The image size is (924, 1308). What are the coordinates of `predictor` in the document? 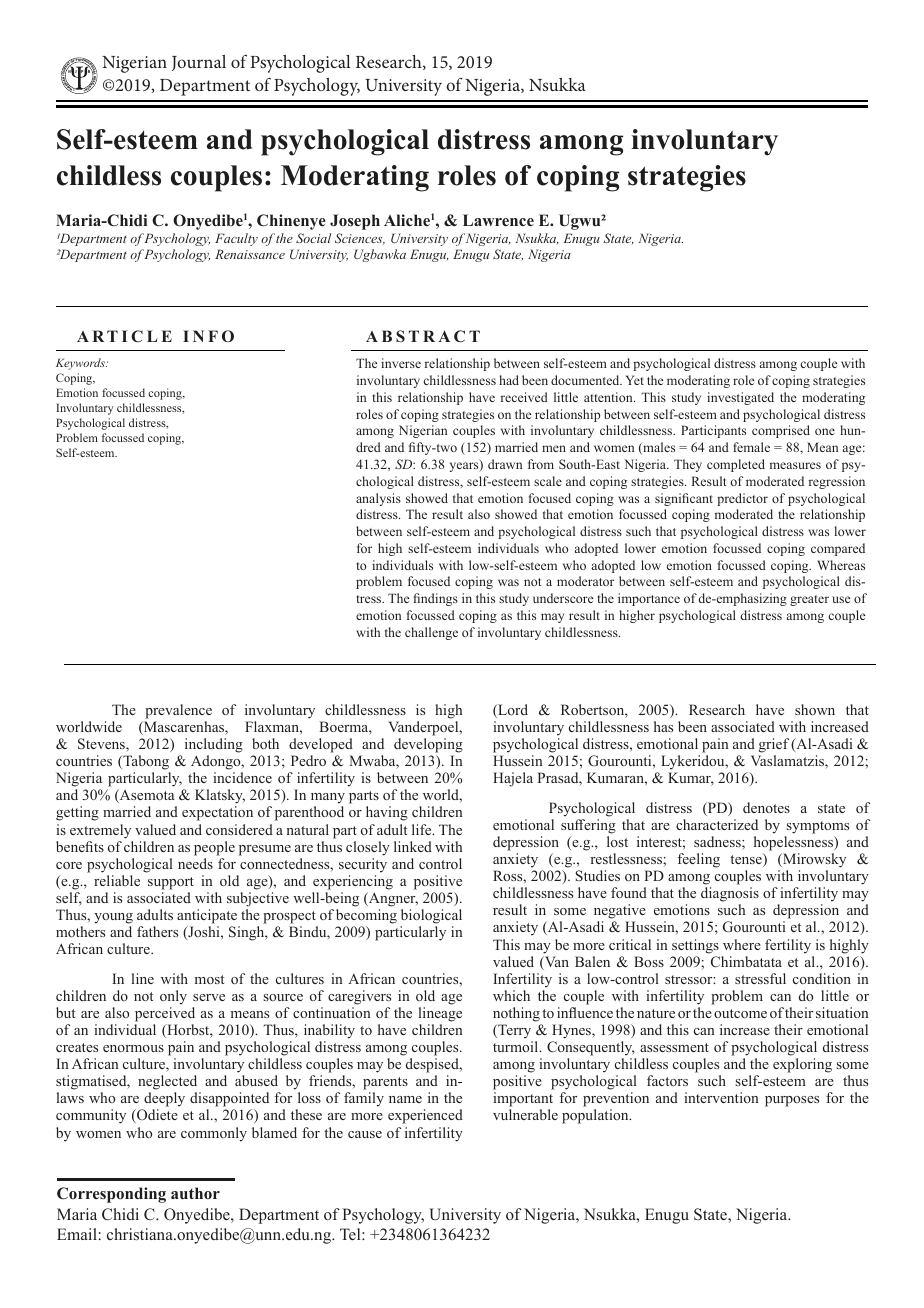 It's located at (742, 499).
